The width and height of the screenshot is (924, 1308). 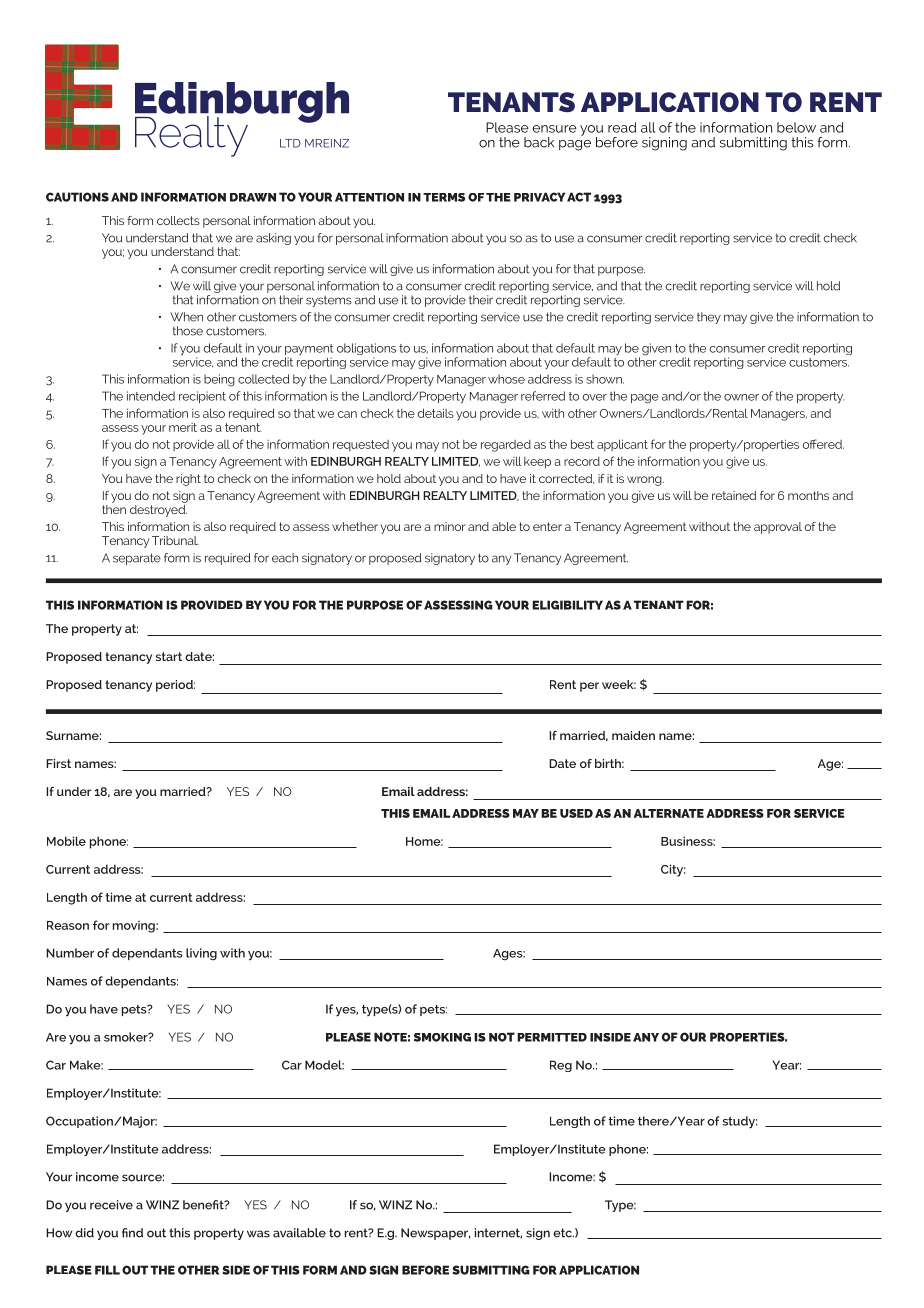 I want to click on SMOKING, so click(x=442, y=1037).
